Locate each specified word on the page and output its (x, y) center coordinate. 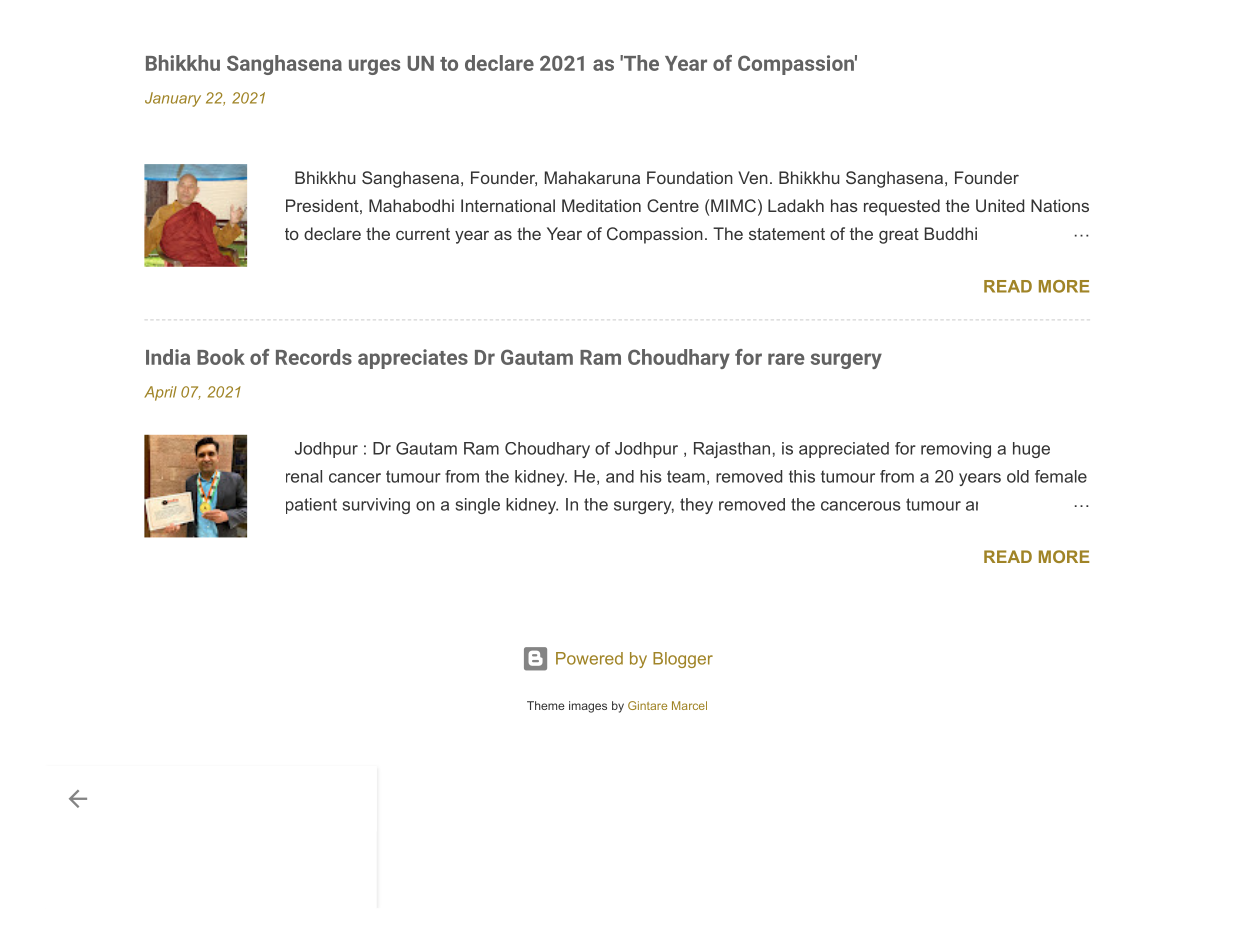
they (696, 506)
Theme (546, 705)
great (899, 236)
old (1018, 476)
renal (304, 476)
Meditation (601, 205)
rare (786, 359)
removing (956, 450)
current (423, 234)
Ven (753, 177)
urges (374, 67)
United (1000, 205)
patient (311, 506)
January (173, 99)
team (686, 476)
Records (314, 357)
